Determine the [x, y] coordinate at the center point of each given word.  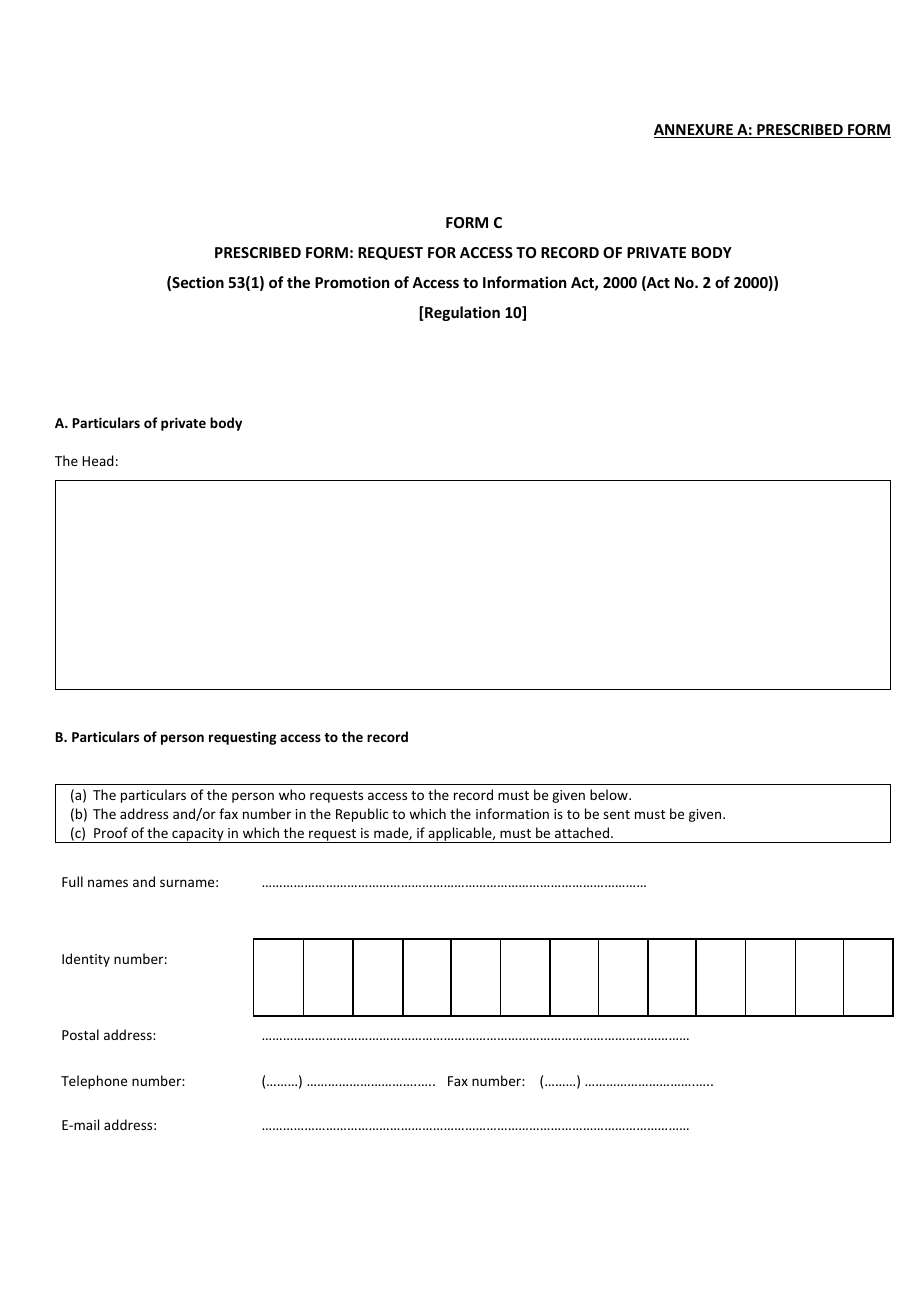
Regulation [461, 313]
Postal [80, 1034]
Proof [111, 832]
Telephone [94, 1082]
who [292, 794]
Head [98, 460]
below [610, 794]
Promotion [352, 282]
